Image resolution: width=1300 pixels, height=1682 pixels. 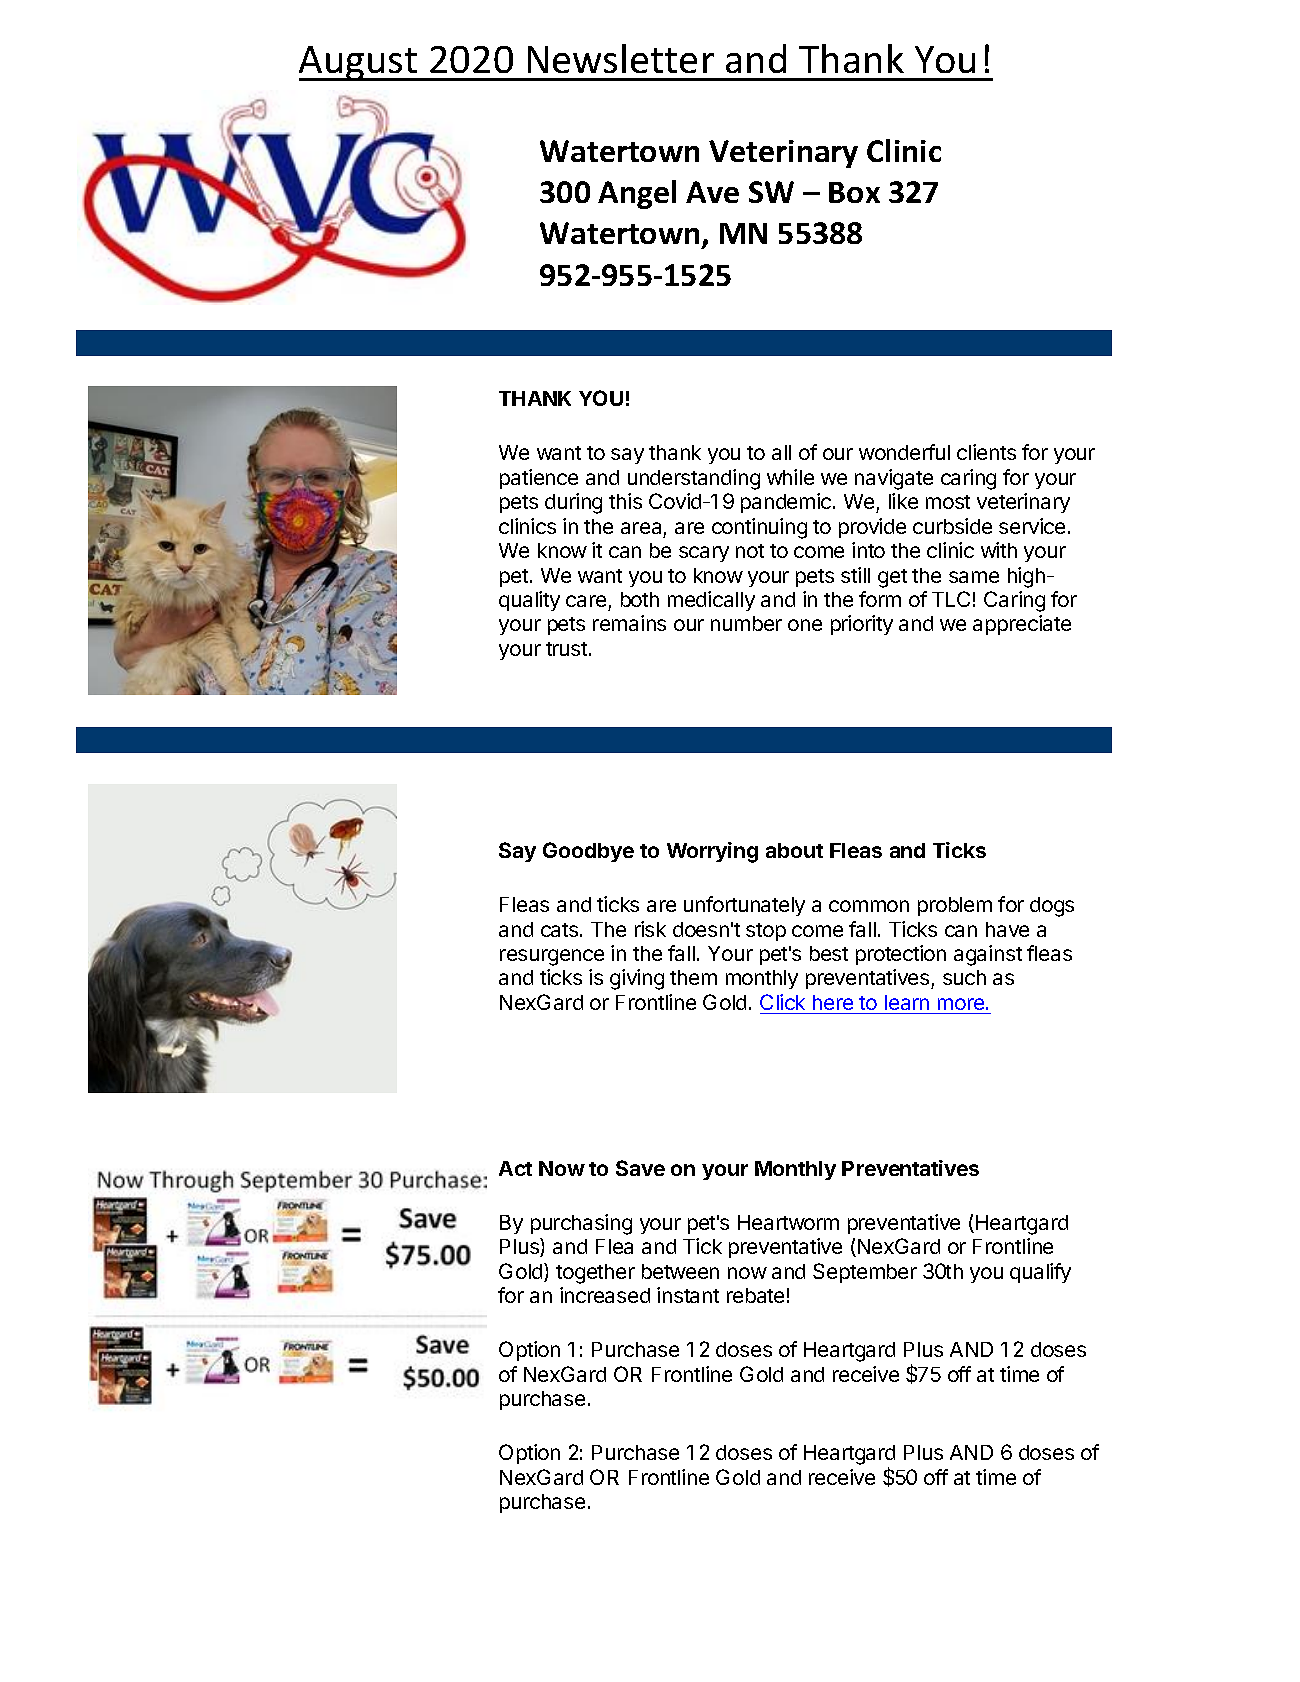 What do you see at coordinates (746, 623) in the image?
I see `number` at bounding box center [746, 623].
